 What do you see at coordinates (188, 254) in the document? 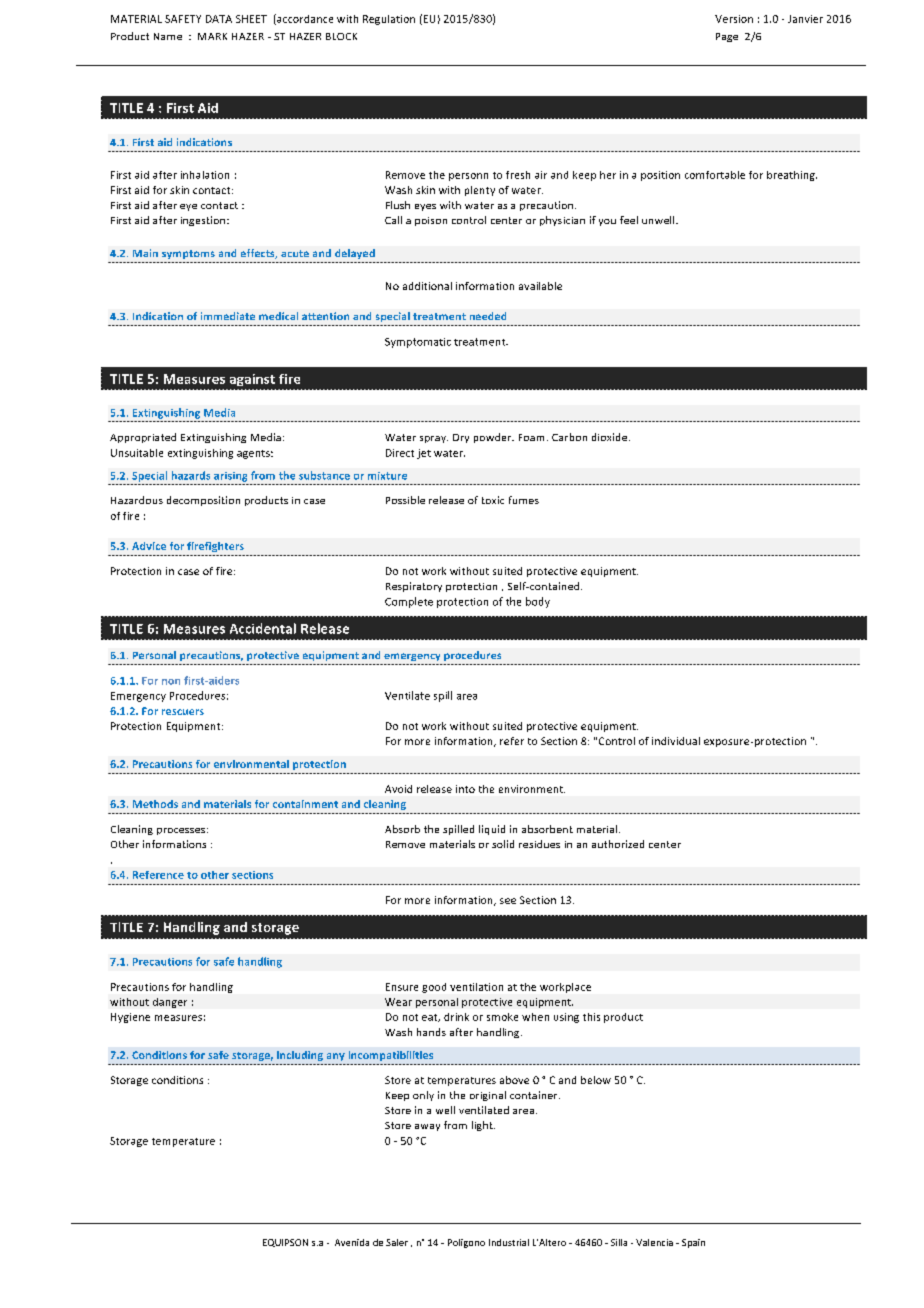
I see `symptoms` at bounding box center [188, 254].
